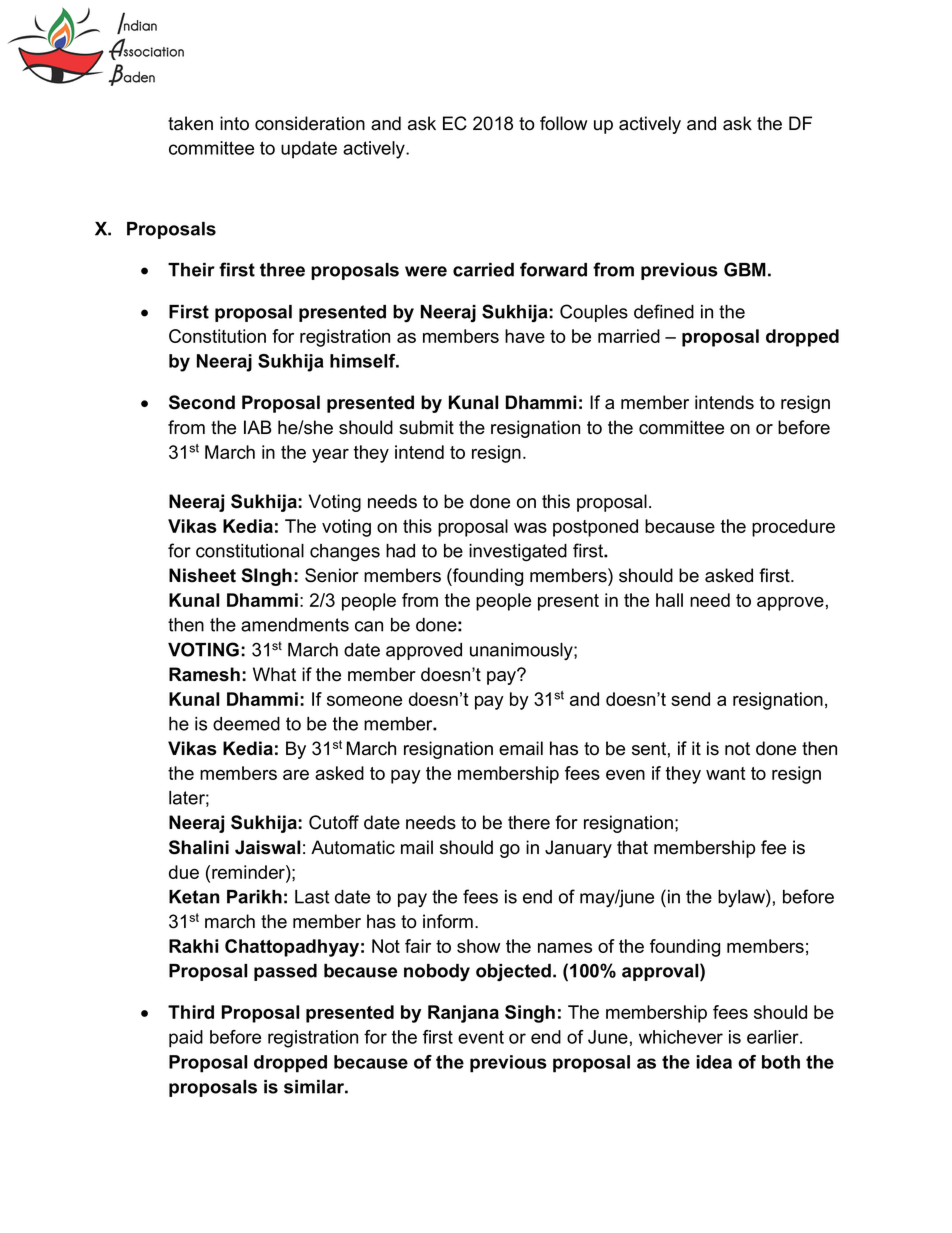  I want to click on amendments, so click(295, 625).
